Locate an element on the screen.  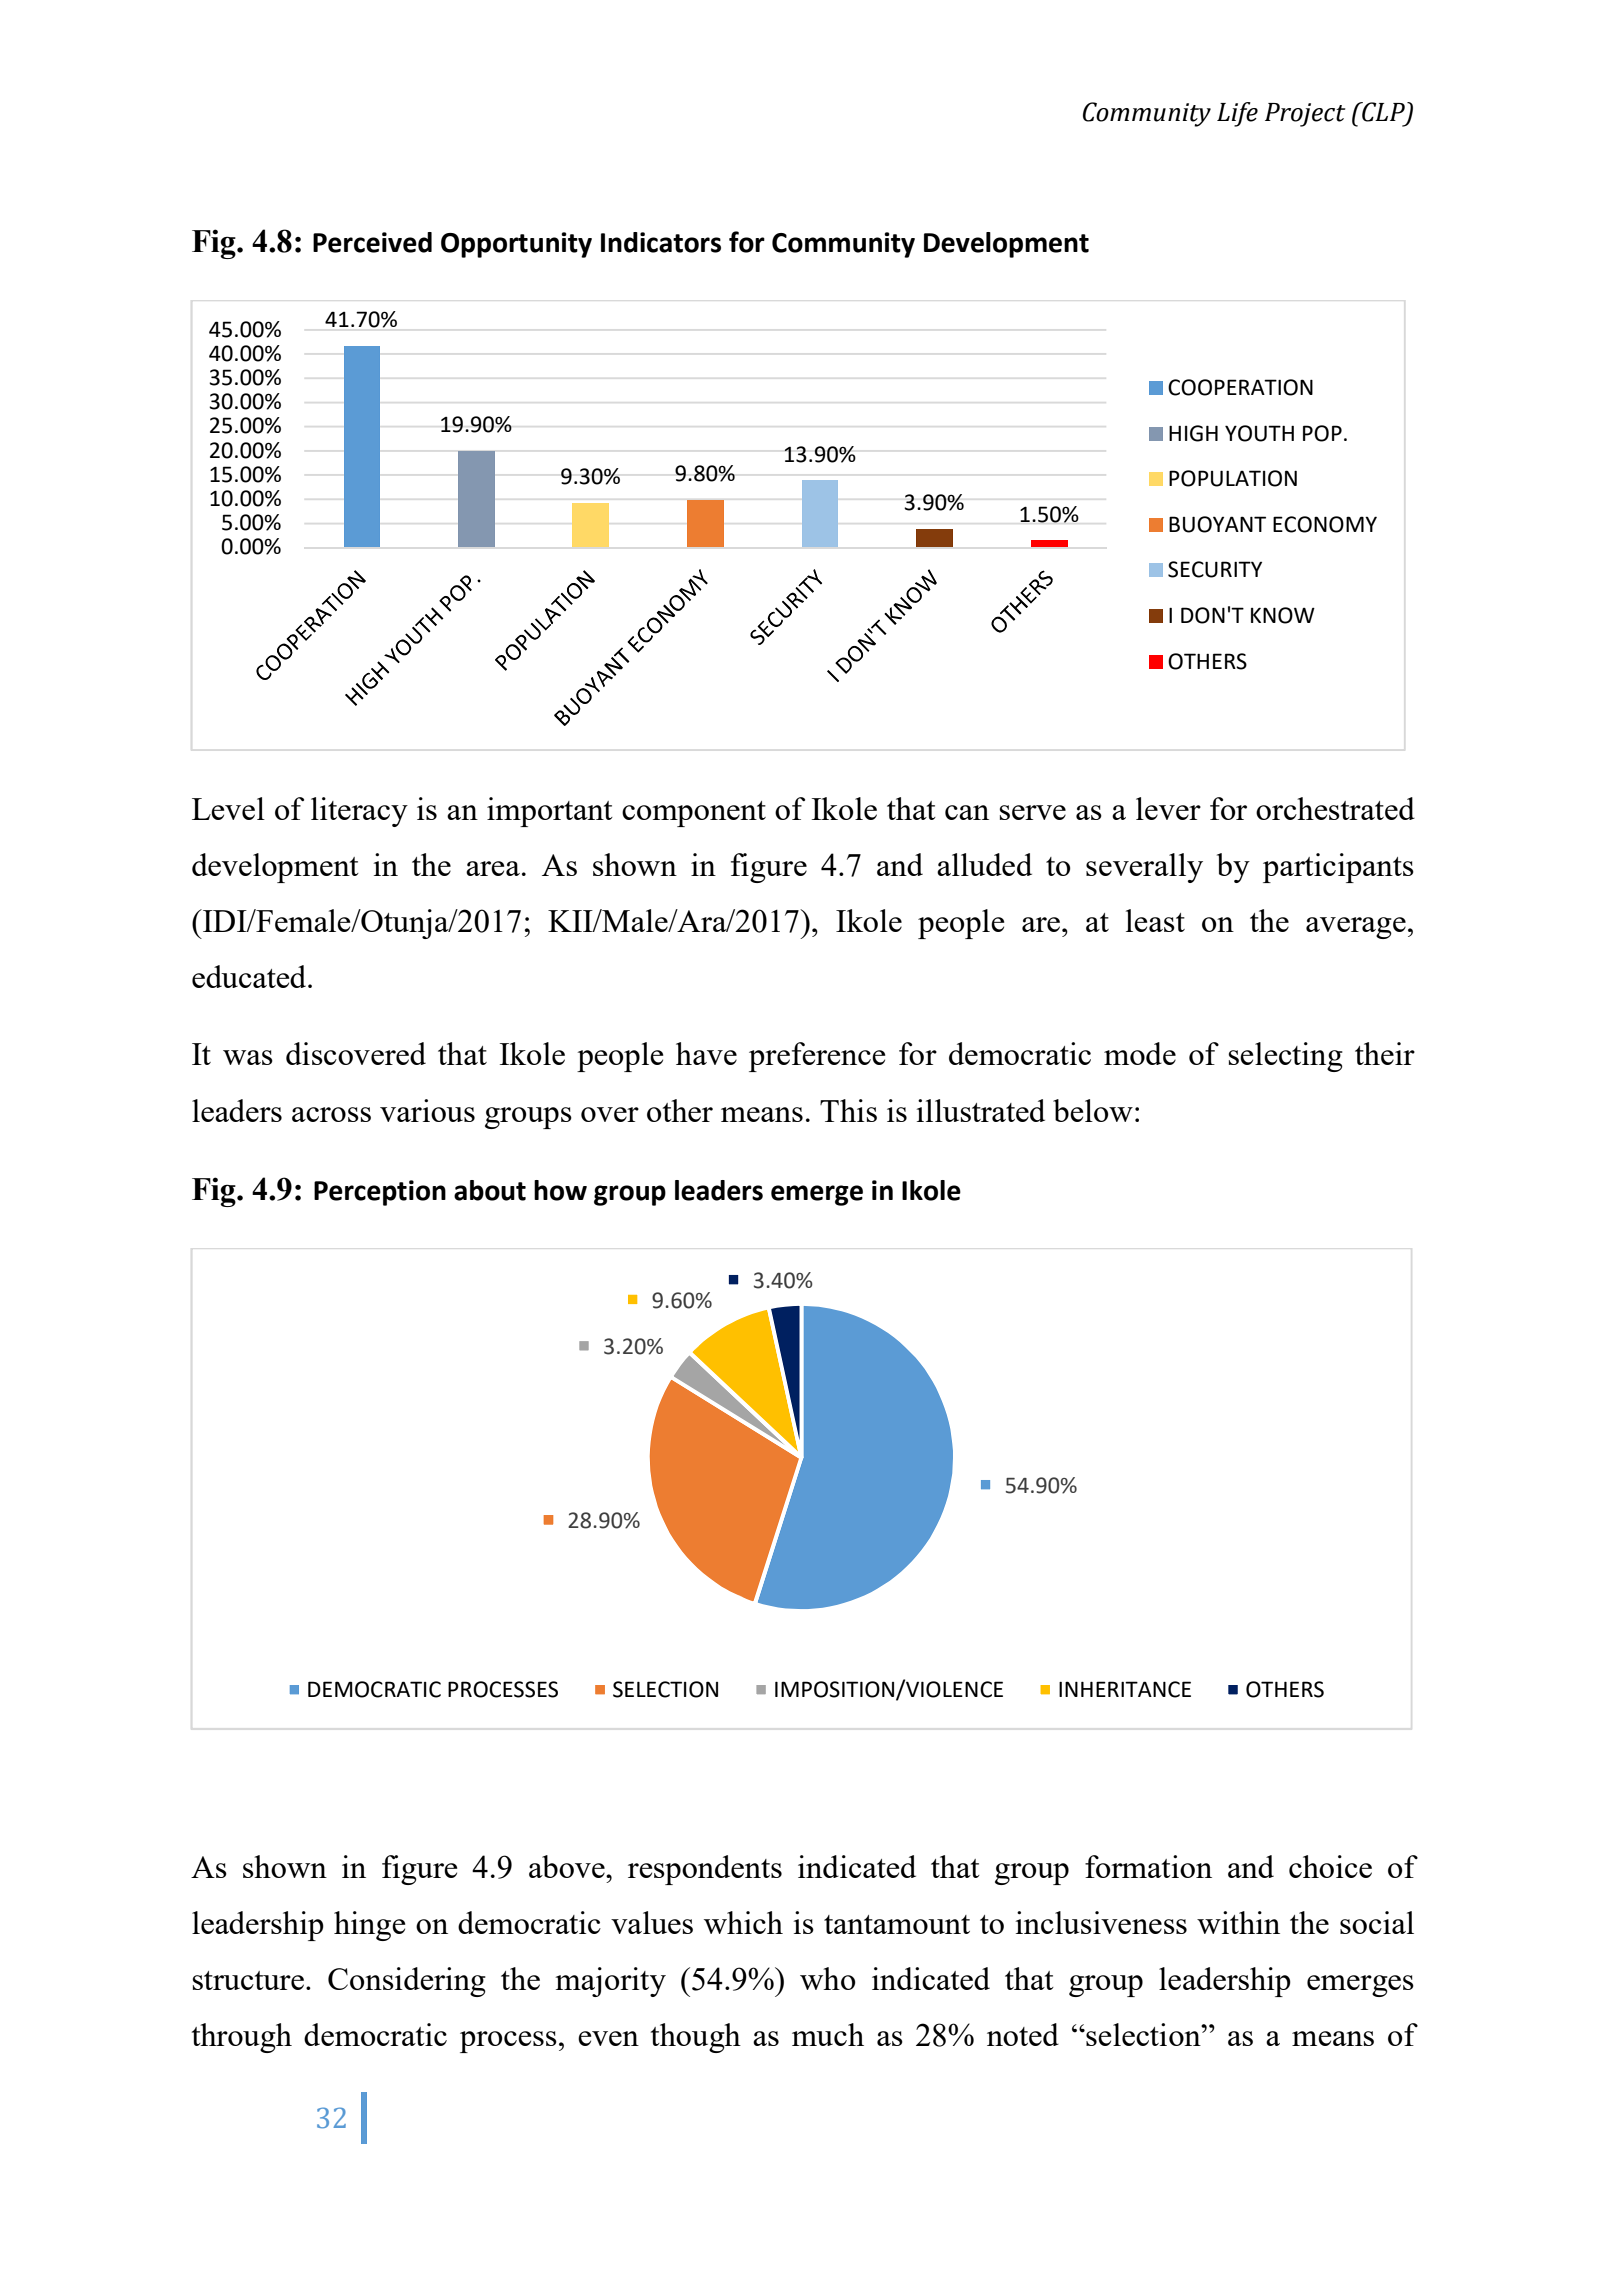
Life is located at coordinates (1237, 114).
